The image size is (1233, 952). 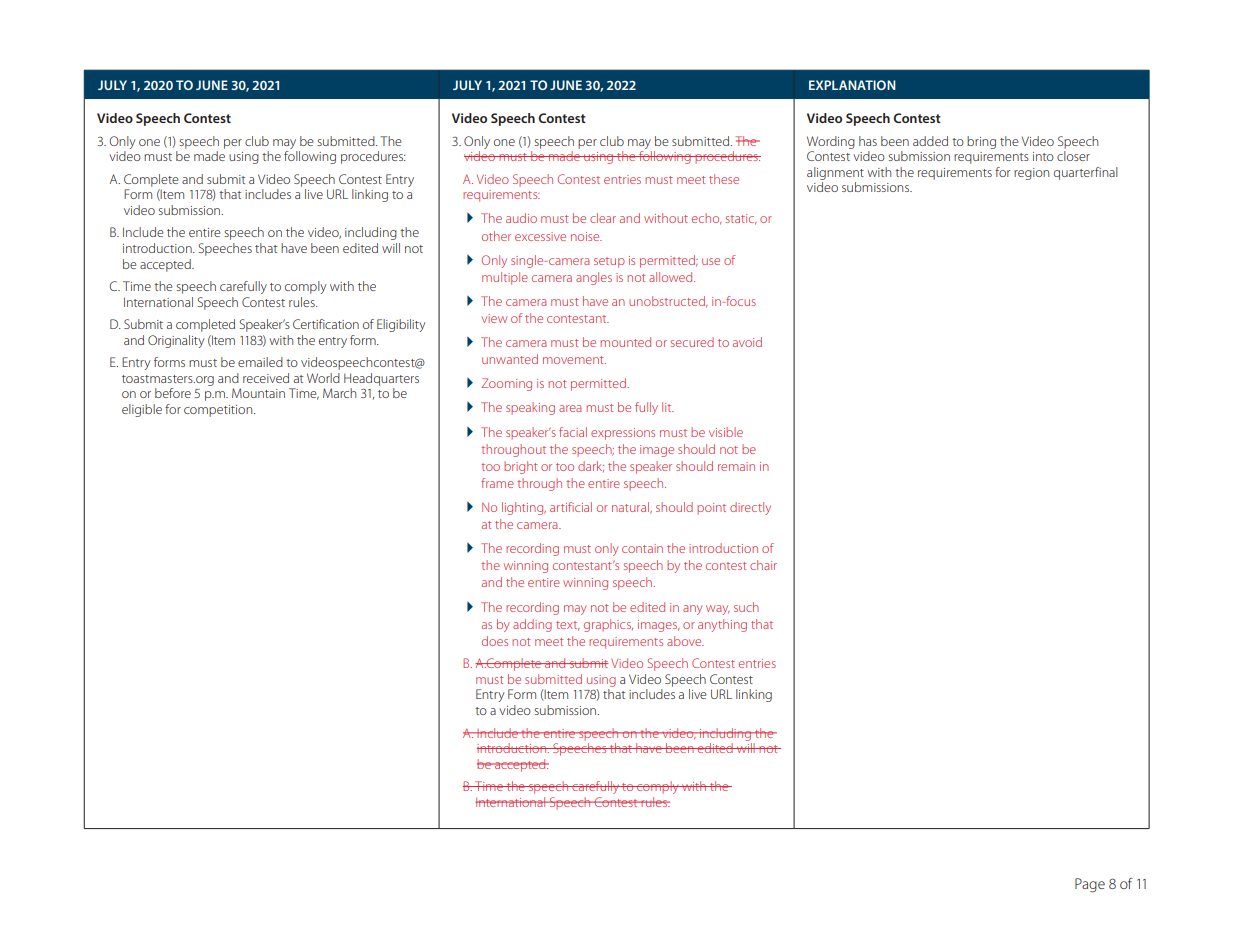 What do you see at coordinates (724, 179) in the page?
I see `these` at bounding box center [724, 179].
